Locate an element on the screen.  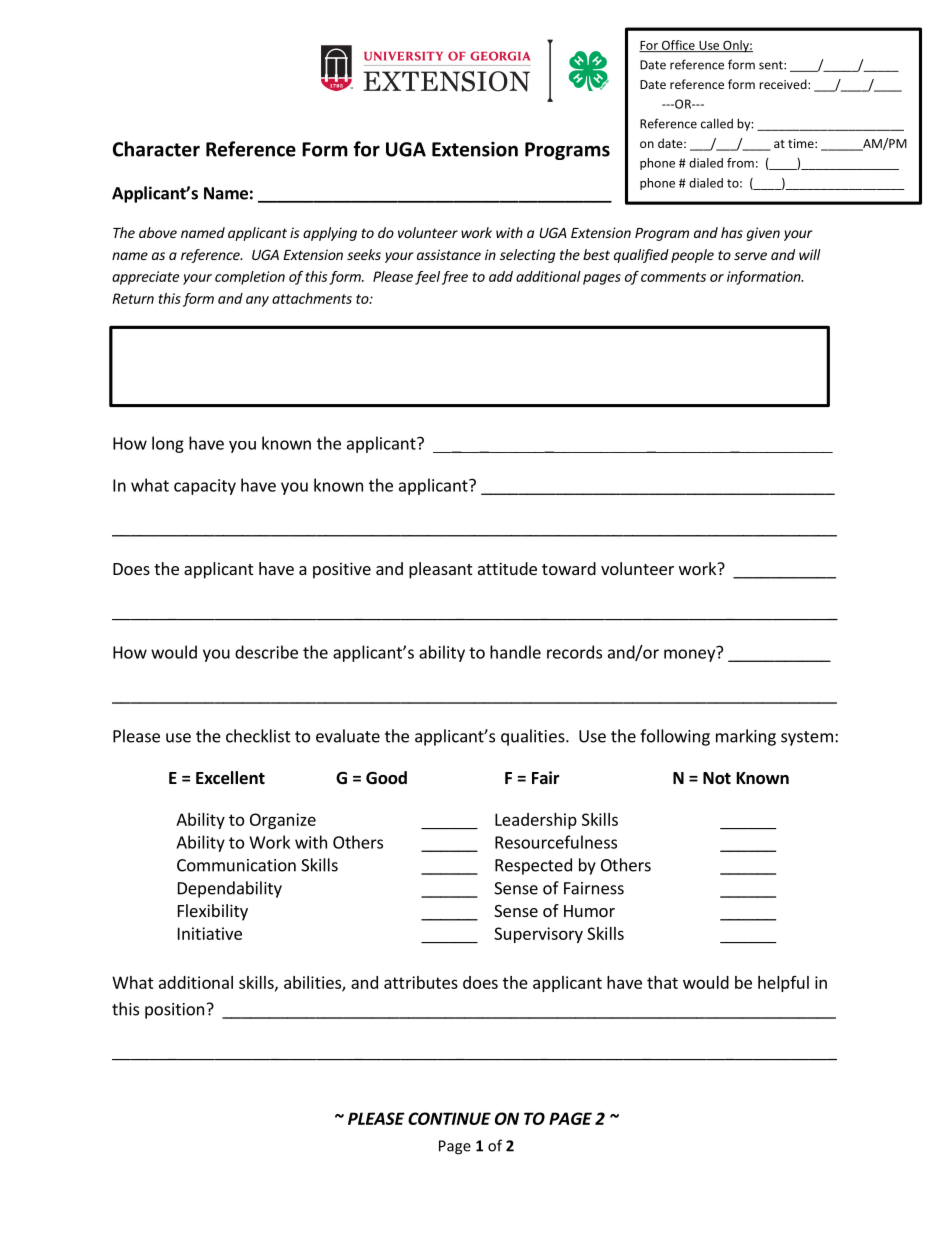
free is located at coordinates (455, 278).
